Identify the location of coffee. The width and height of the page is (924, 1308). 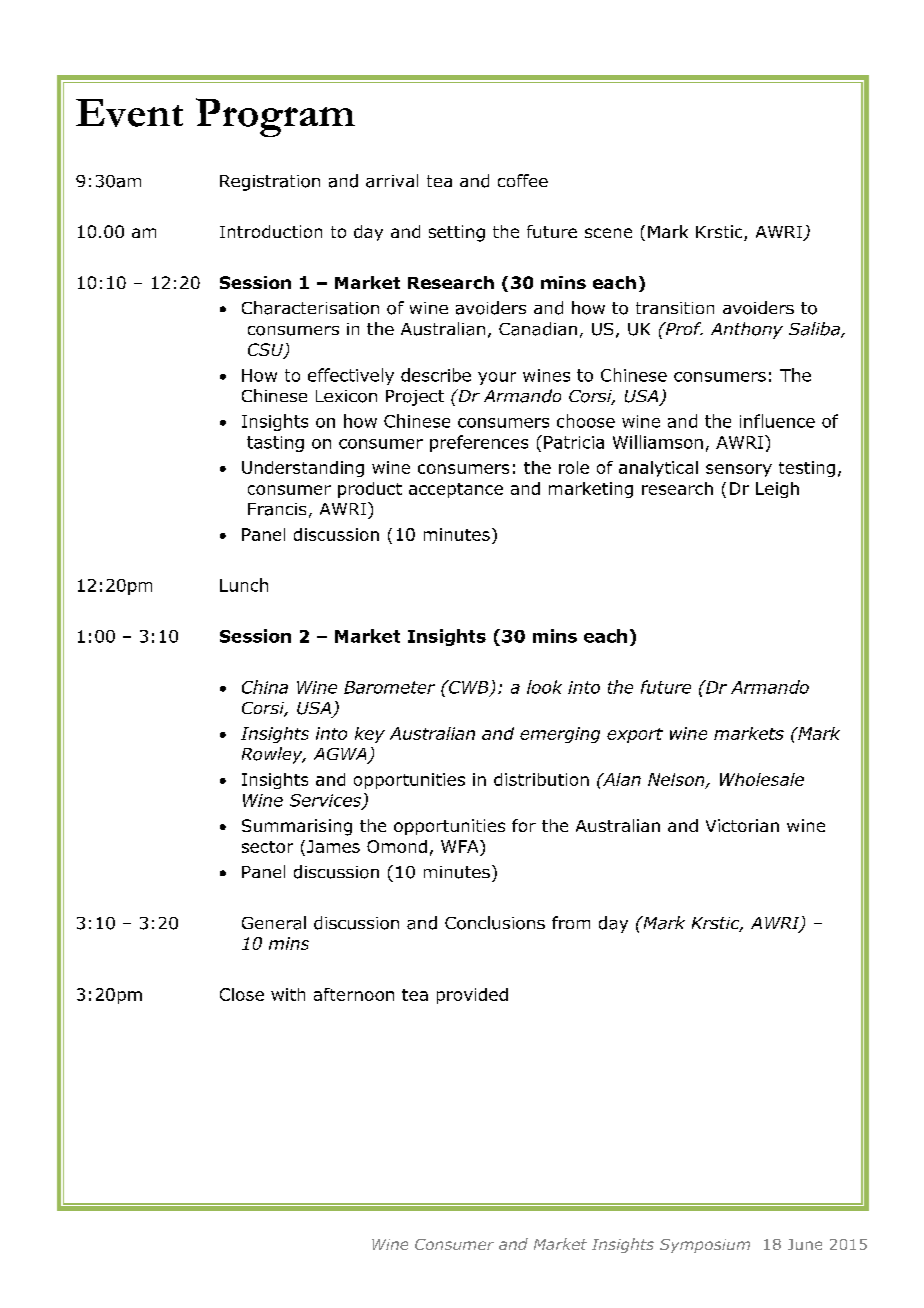
(523, 180).
